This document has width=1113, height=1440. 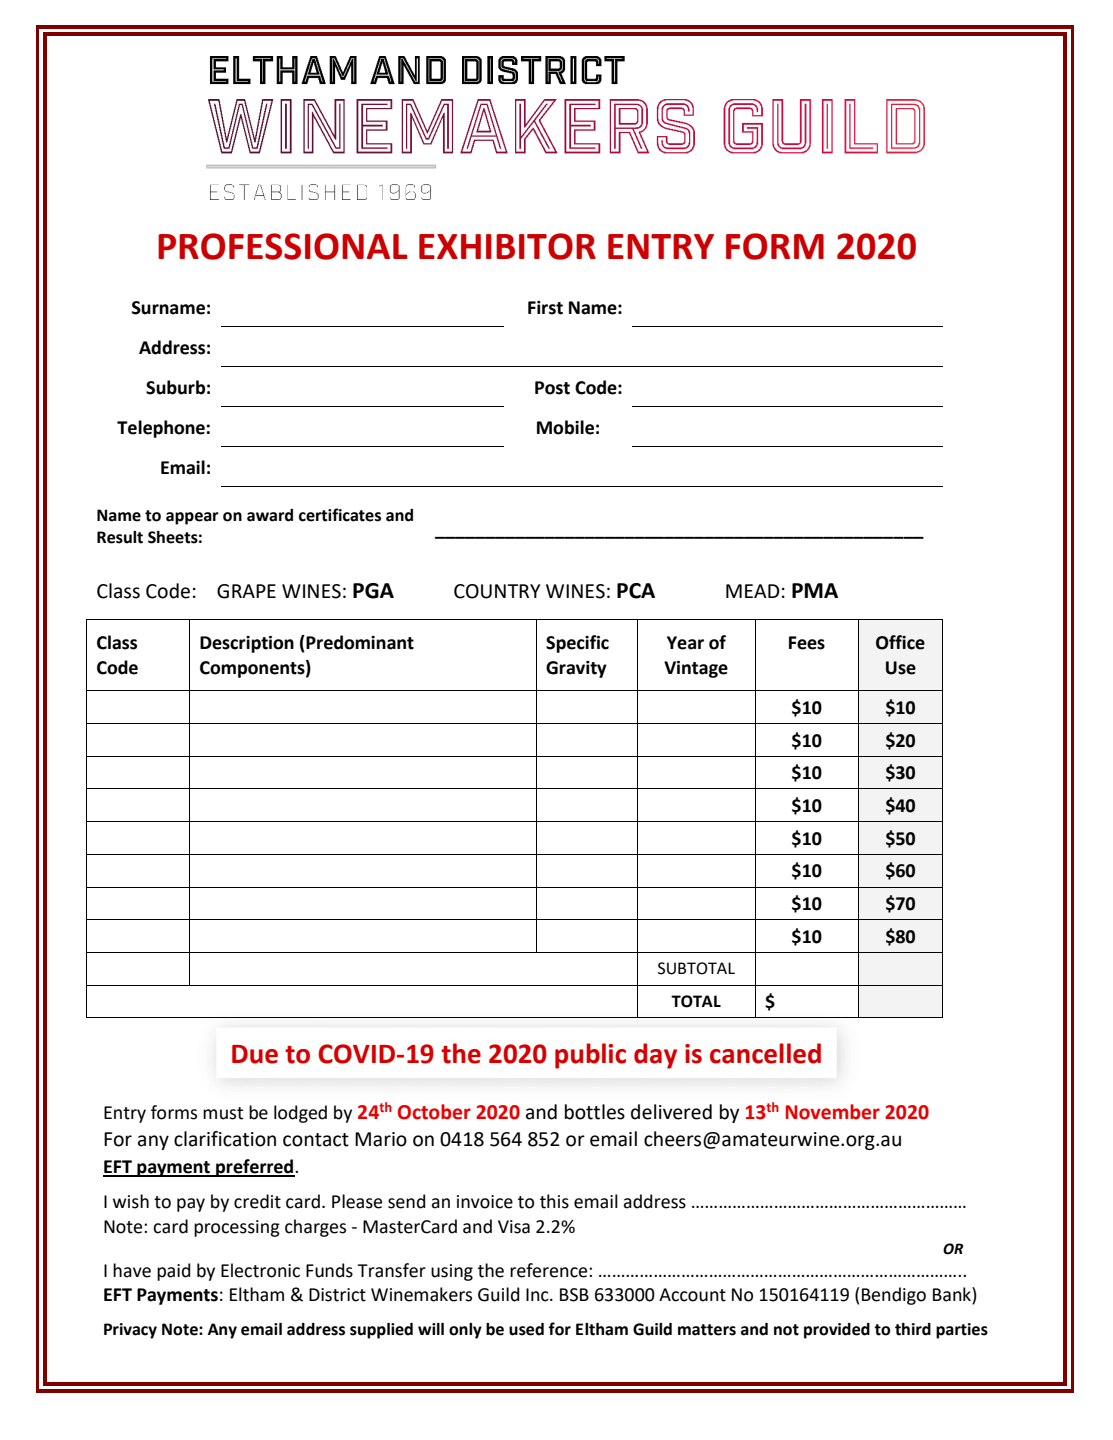 What do you see at coordinates (260, 1270) in the document?
I see `Electronic` at bounding box center [260, 1270].
